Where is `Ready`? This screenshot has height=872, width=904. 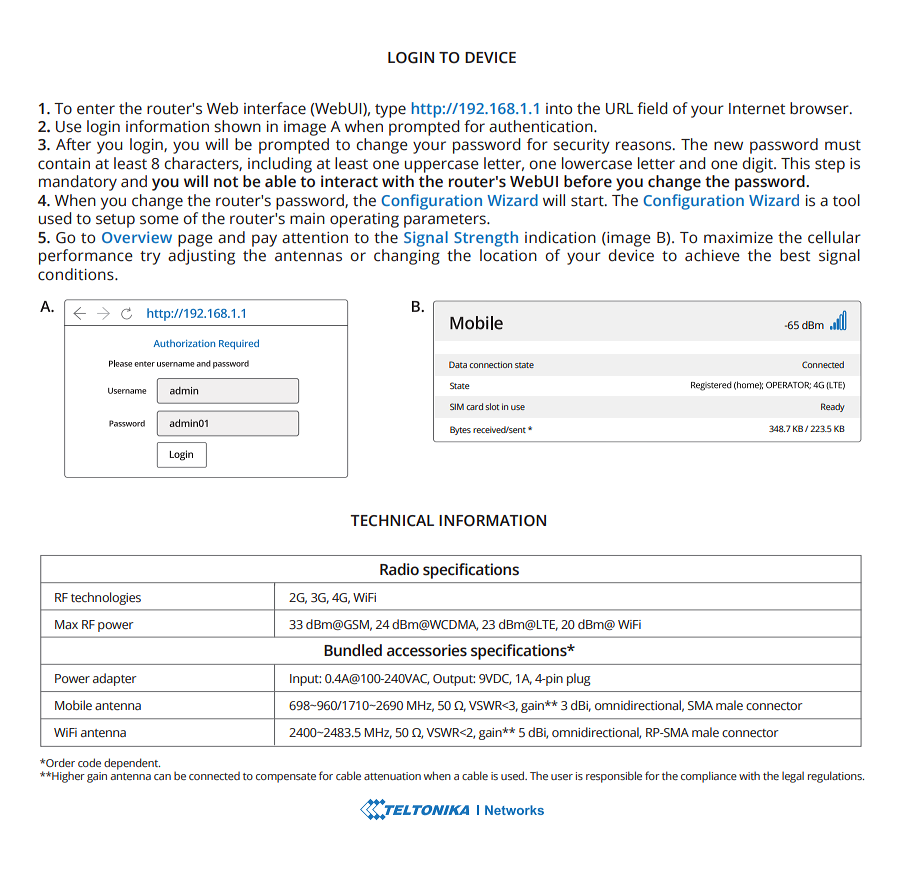
Ready is located at coordinates (833, 407).
